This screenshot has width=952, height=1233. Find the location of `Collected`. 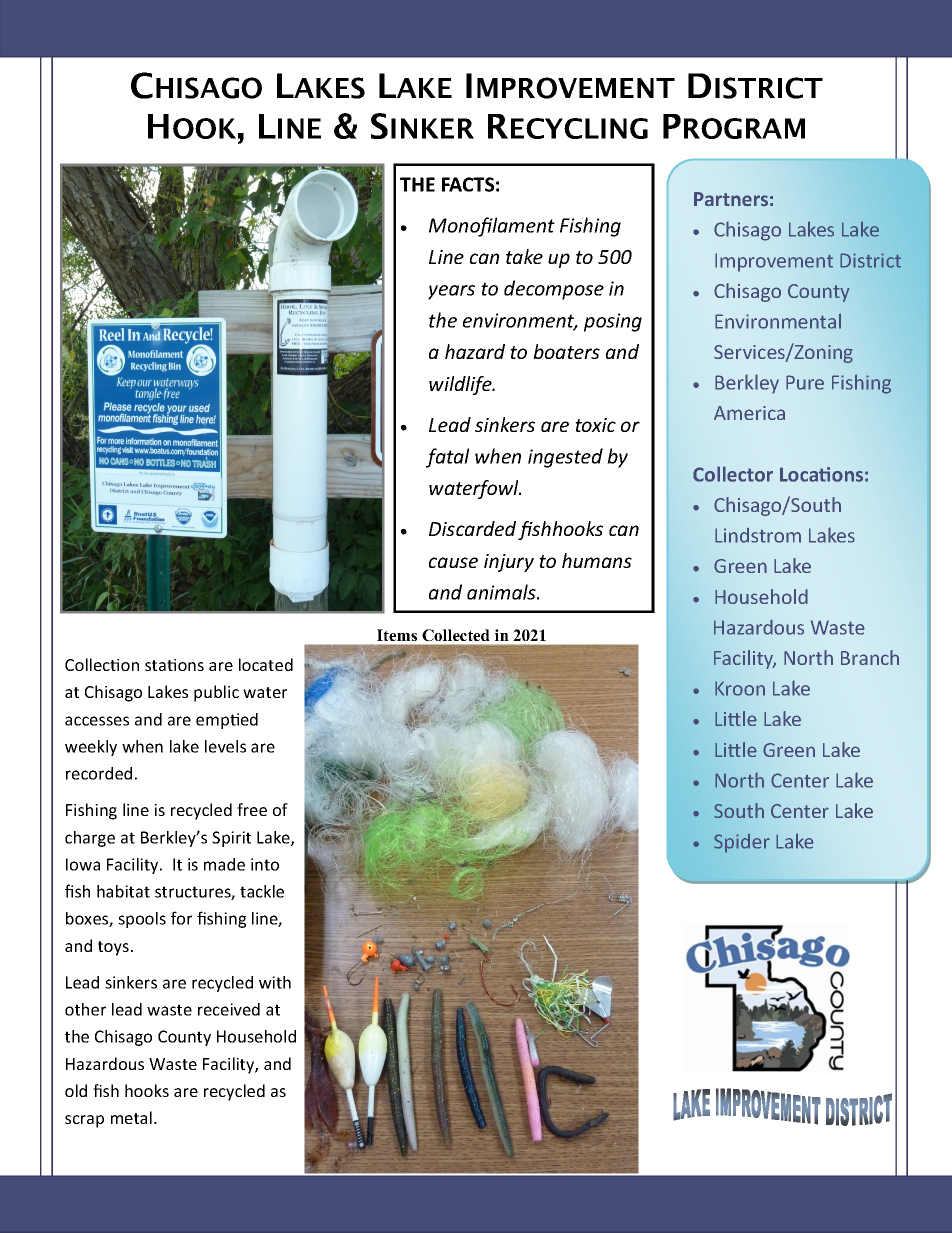

Collected is located at coordinates (455, 635).
